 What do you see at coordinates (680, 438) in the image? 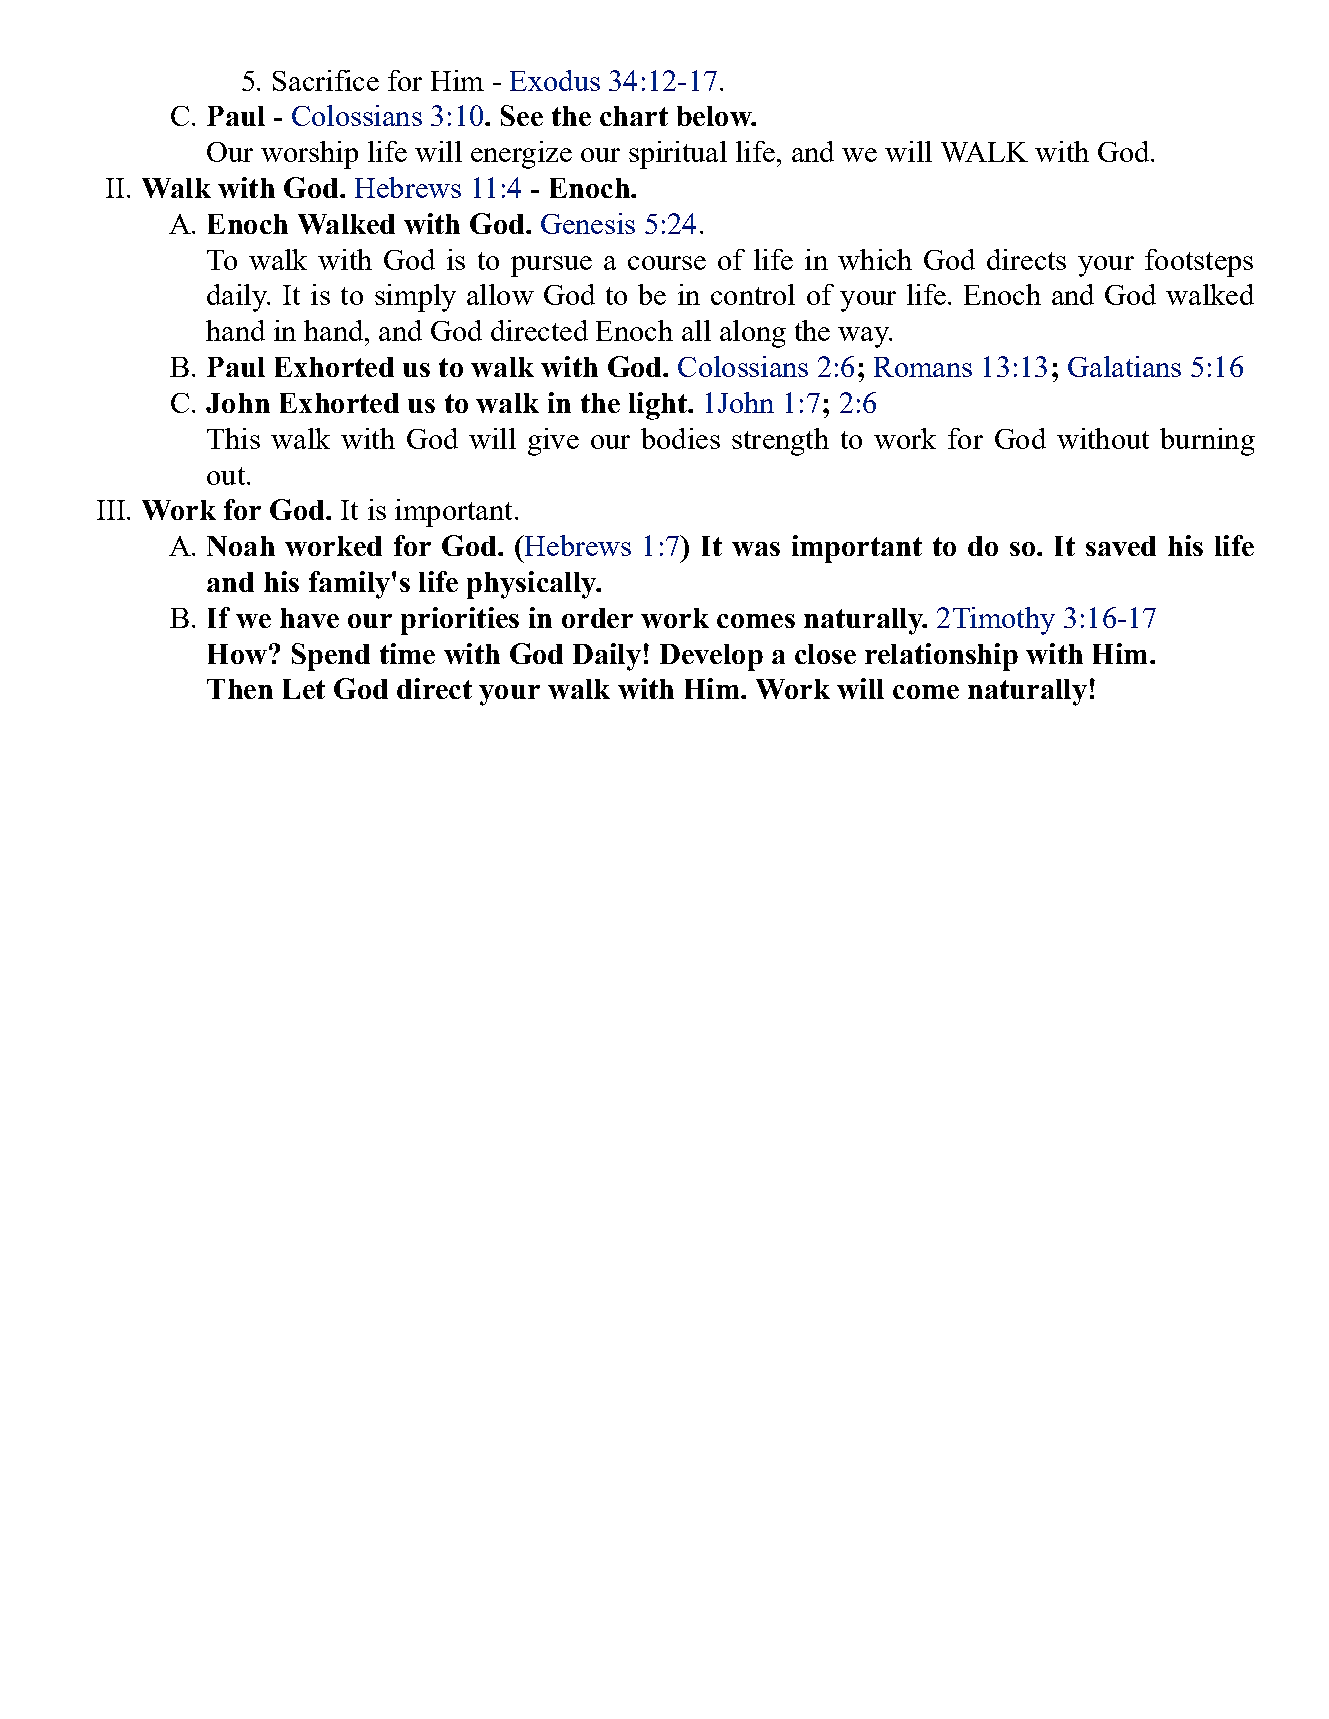
I see `bodies` at bounding box center [680, 438].
